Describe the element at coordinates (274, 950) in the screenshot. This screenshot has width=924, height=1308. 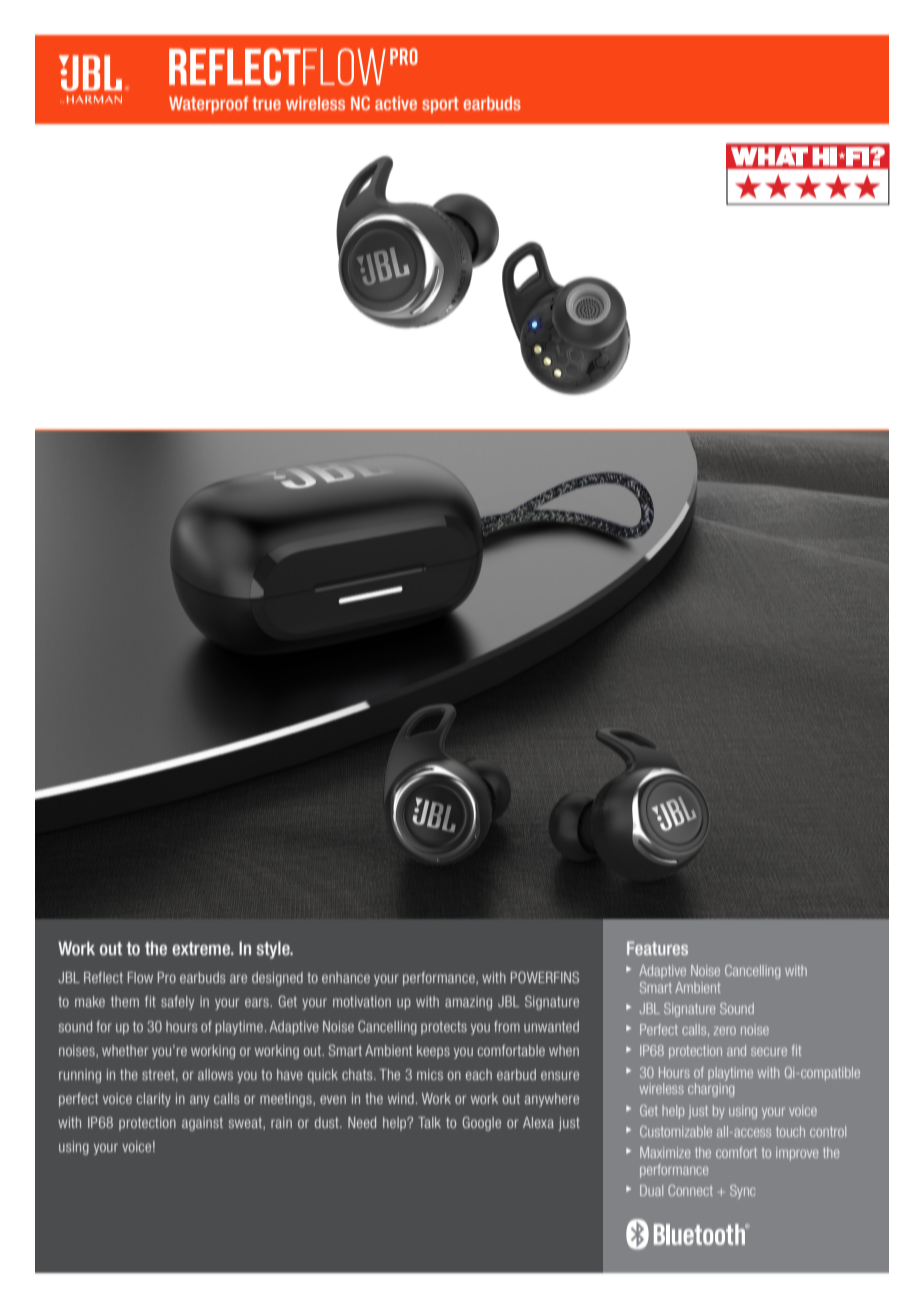
I see `style` at that location.
